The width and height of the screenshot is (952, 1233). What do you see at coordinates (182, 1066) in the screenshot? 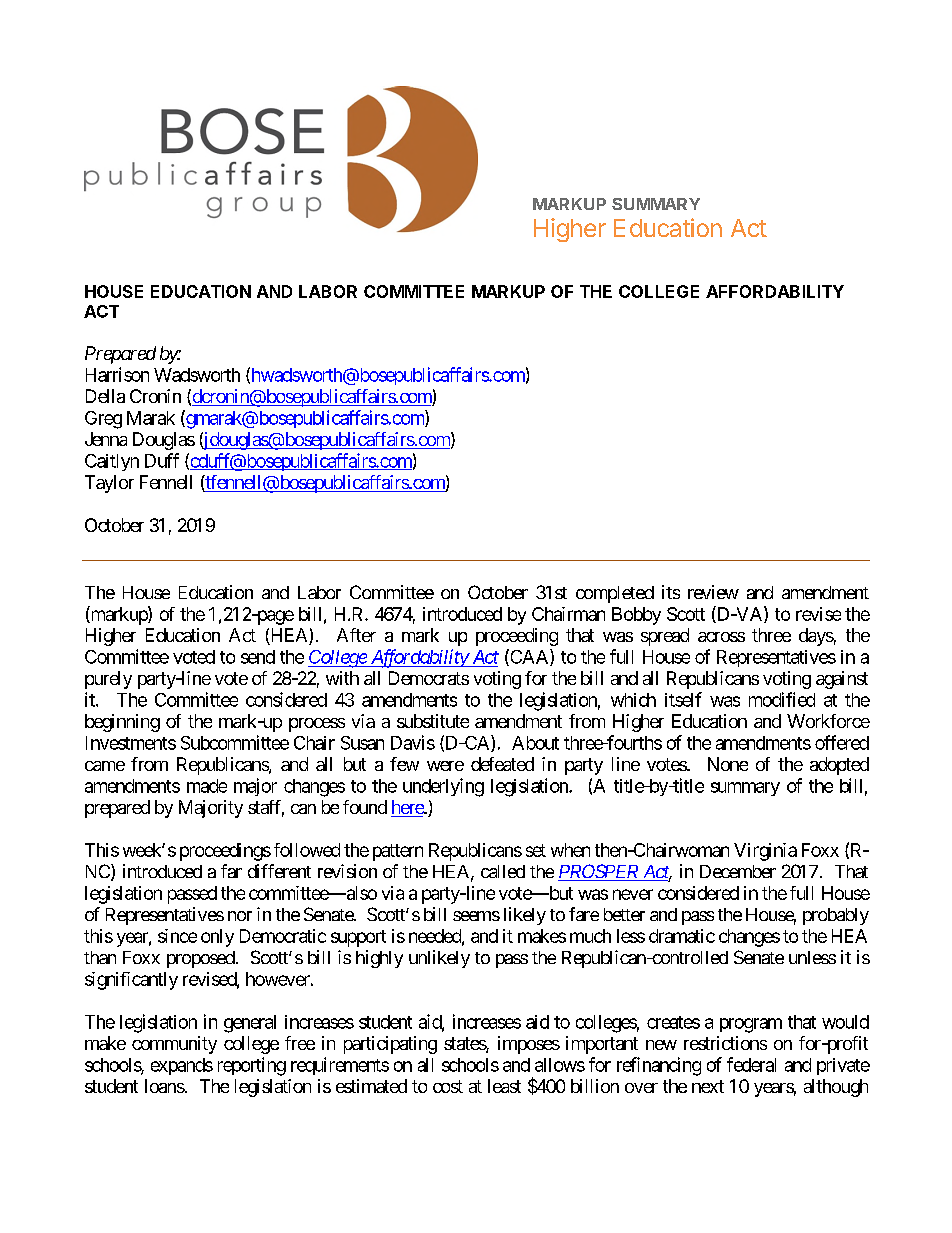
I see `expands` at bounding box center [182, 1066].
